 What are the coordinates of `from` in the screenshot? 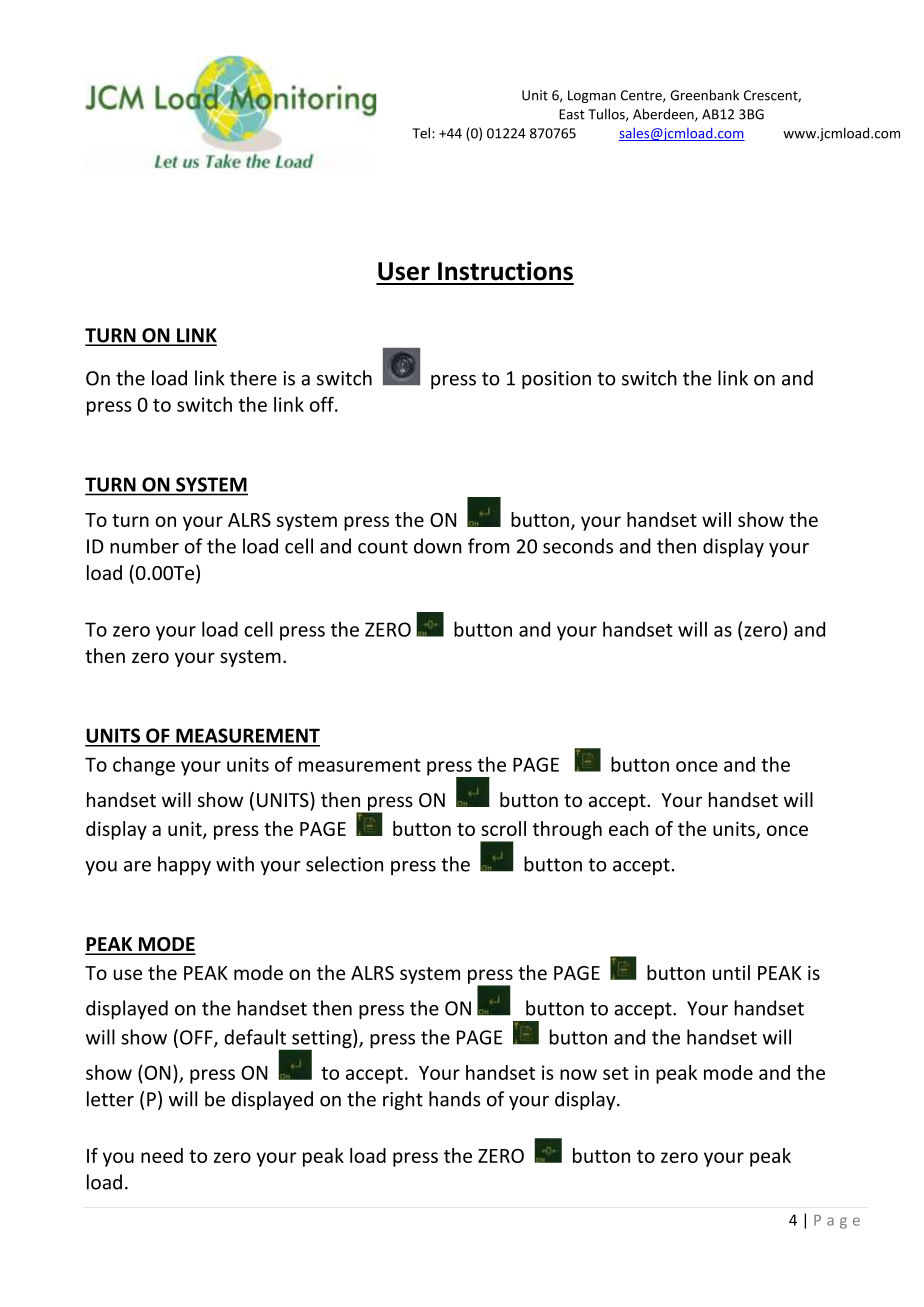 It's located at (488, 546).
